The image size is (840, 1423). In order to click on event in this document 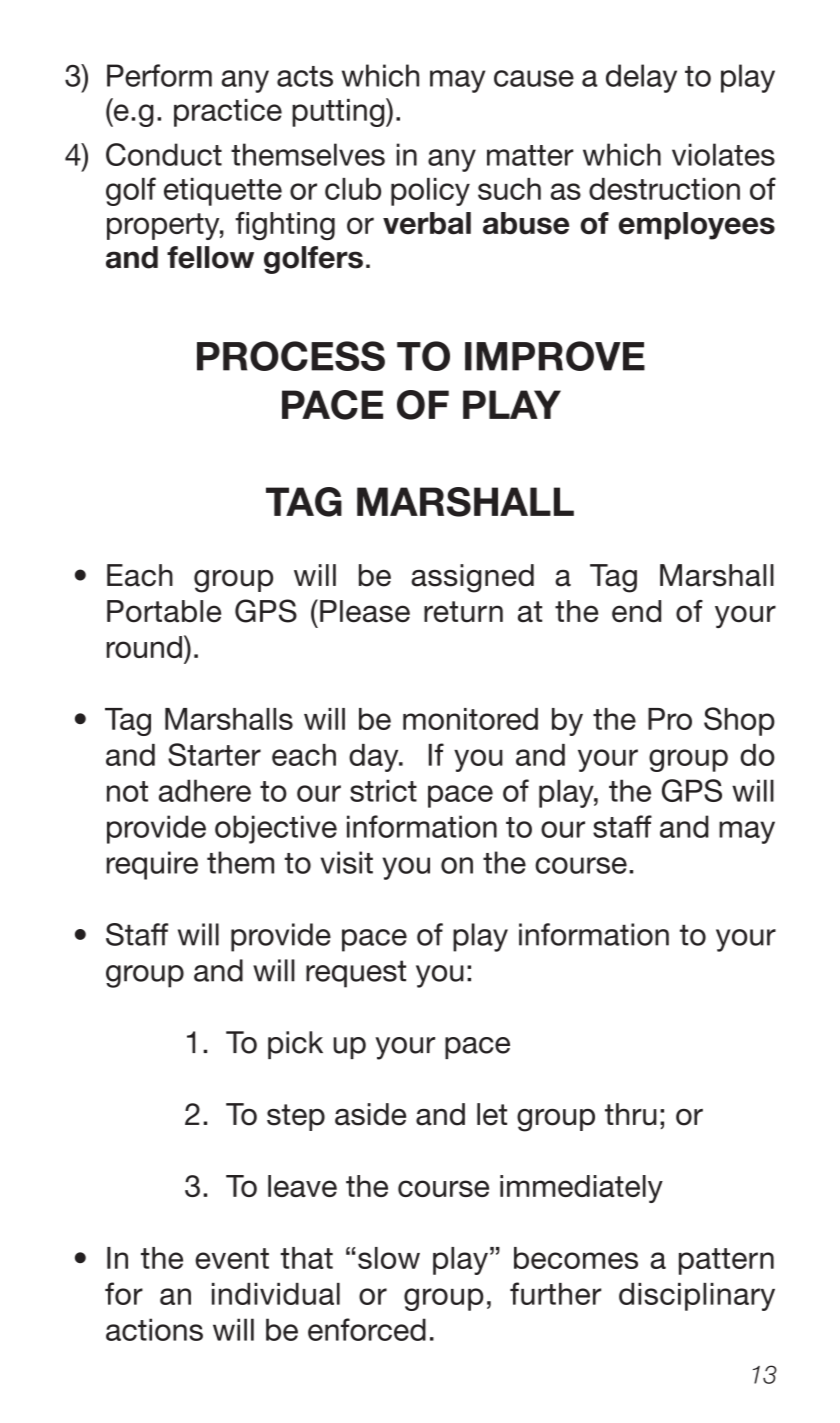, I will do `click(232, 1258)`.
